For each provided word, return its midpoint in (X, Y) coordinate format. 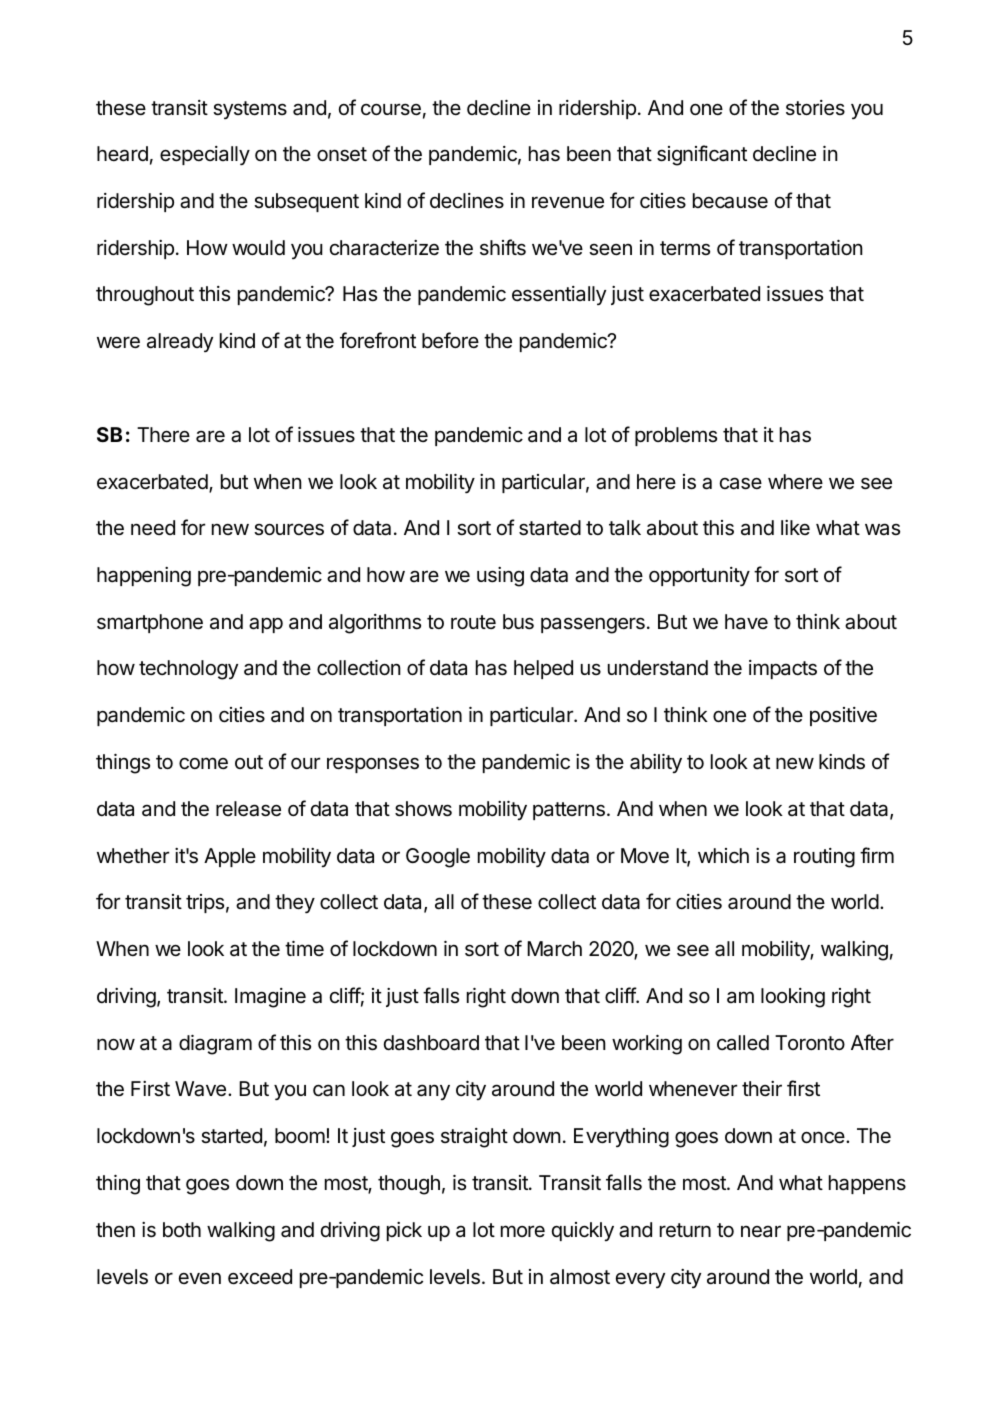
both (182, 1229)
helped (543, 669)
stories (815, 108)
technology (188, 670)
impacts (783, 669)
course (391, 109)
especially (205, 155)
